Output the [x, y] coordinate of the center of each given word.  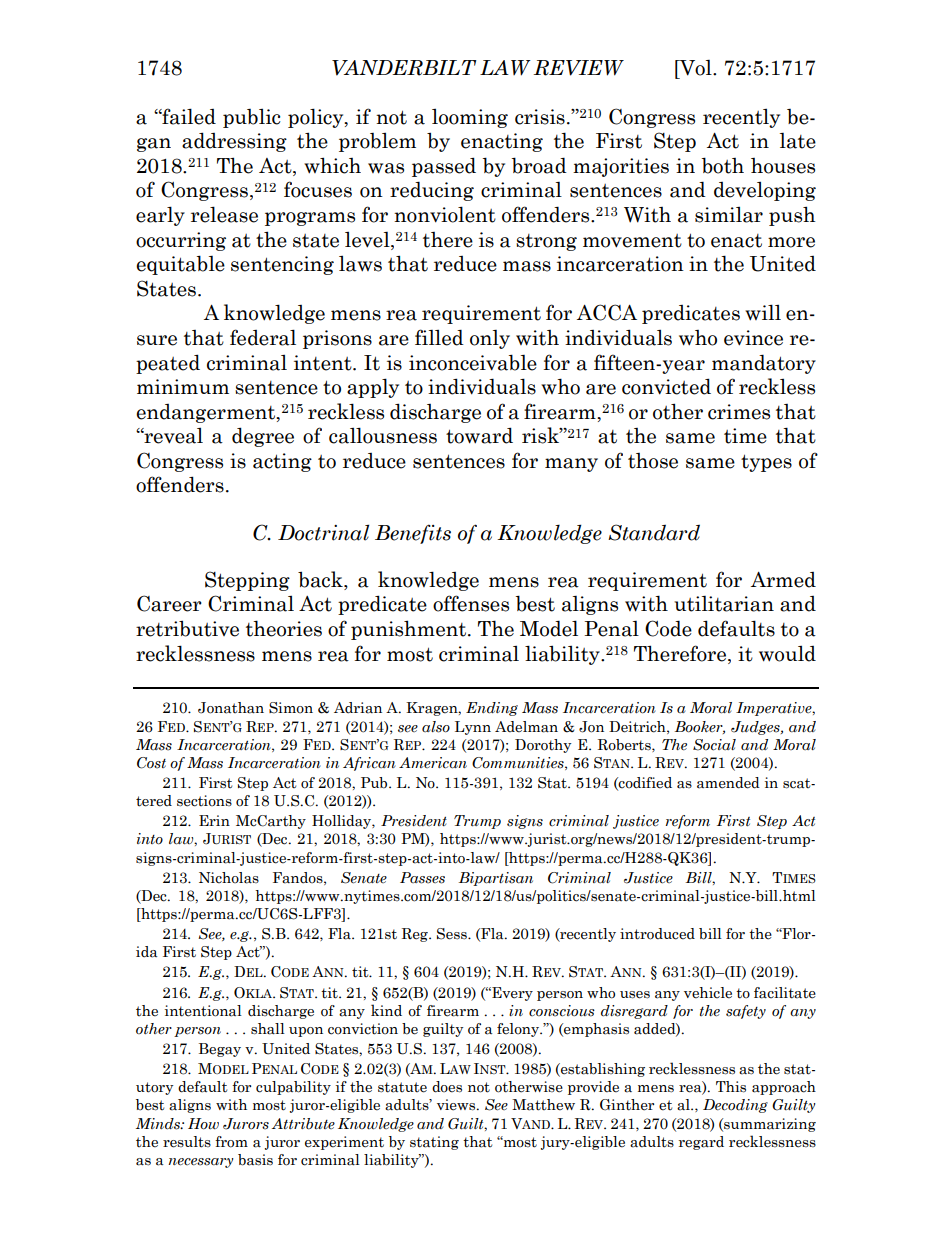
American [433, 763]
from [231, 1142]
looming [470, 118]
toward [479, 435]
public [252, 118]
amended [728, 783]
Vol [696, 68]
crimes [739, 412]
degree [263, 437]
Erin [214, 820]
